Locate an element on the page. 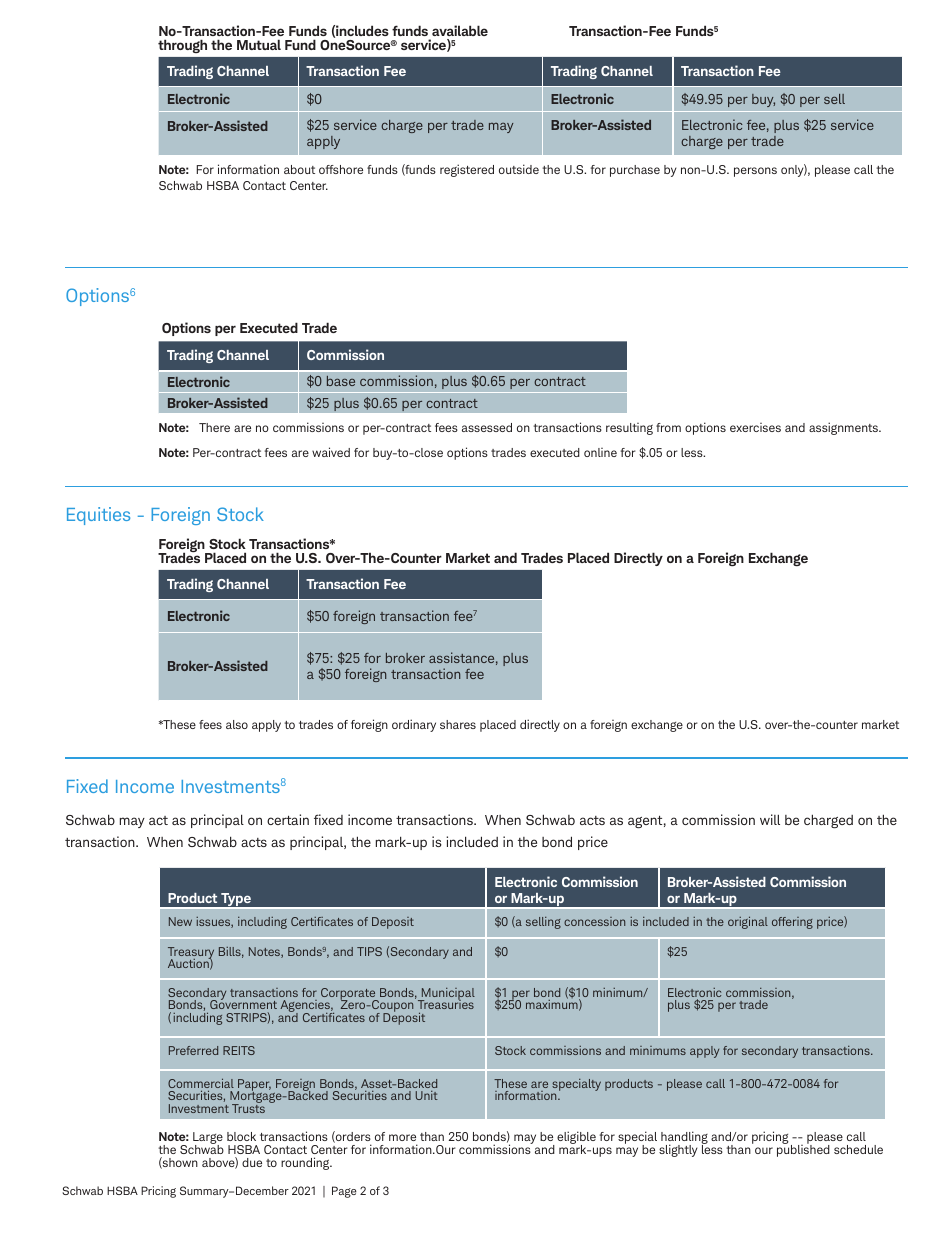 This document has height=1233, width=952. concession is located at coordinates (594, 921).
